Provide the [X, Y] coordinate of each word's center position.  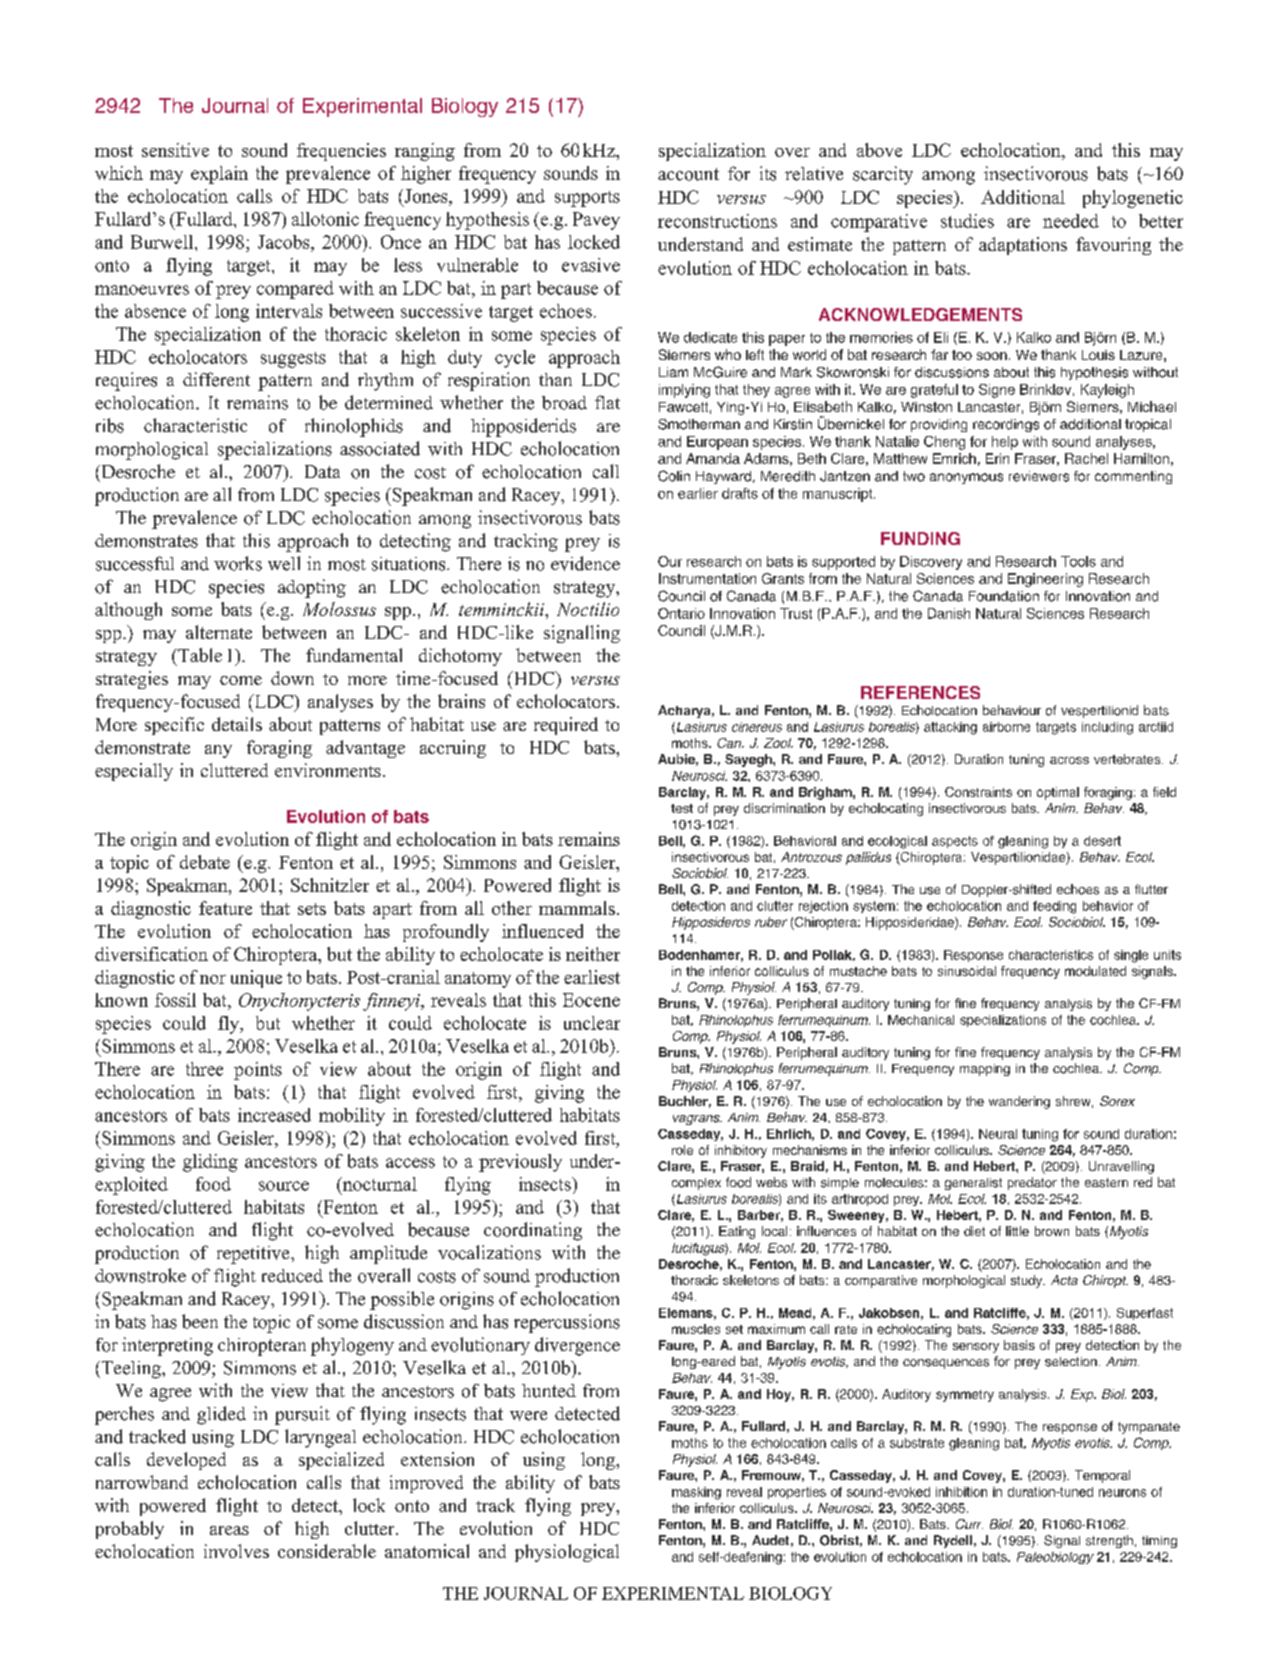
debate [205, 862]
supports [587, 199]
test [682, 808]
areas [229, 1530]
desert [1102, 841]
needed [1071, 221]
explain [219, 175]
